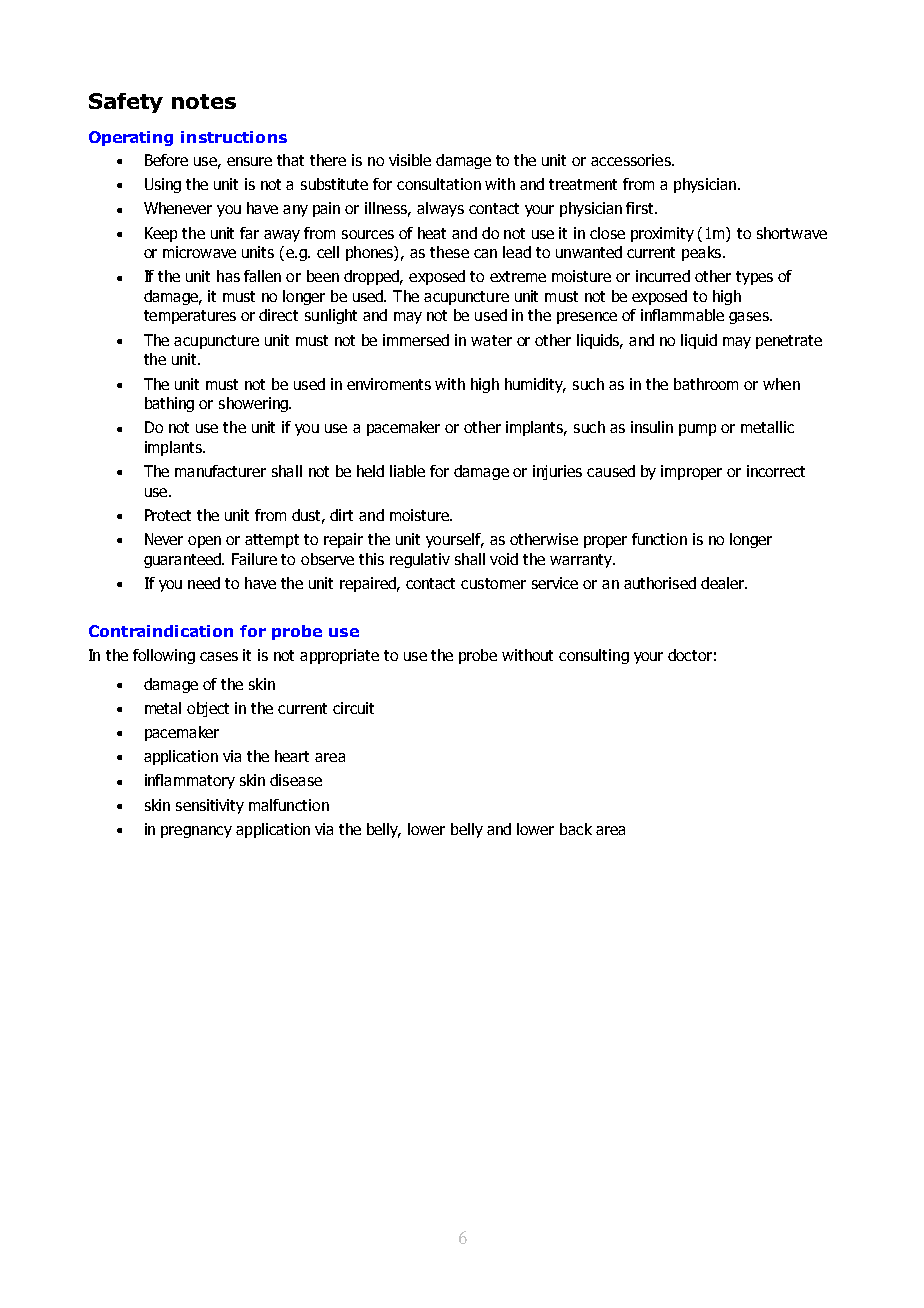  What do you see at coordinates (234, 137) in the screenshot?
I see `instructions` at bounding box center [234, 137].
